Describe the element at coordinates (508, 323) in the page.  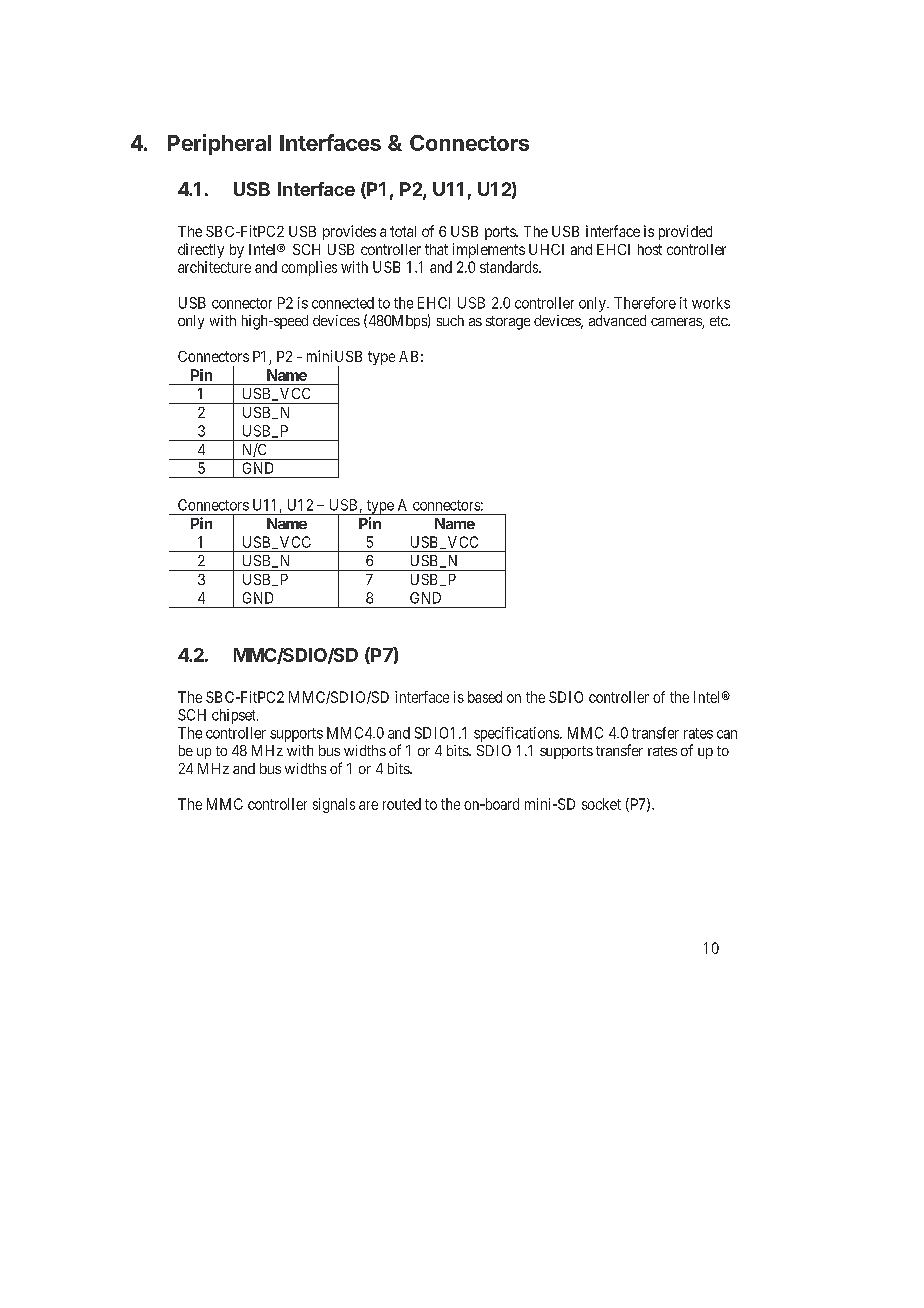
I see `storage` at that location.
